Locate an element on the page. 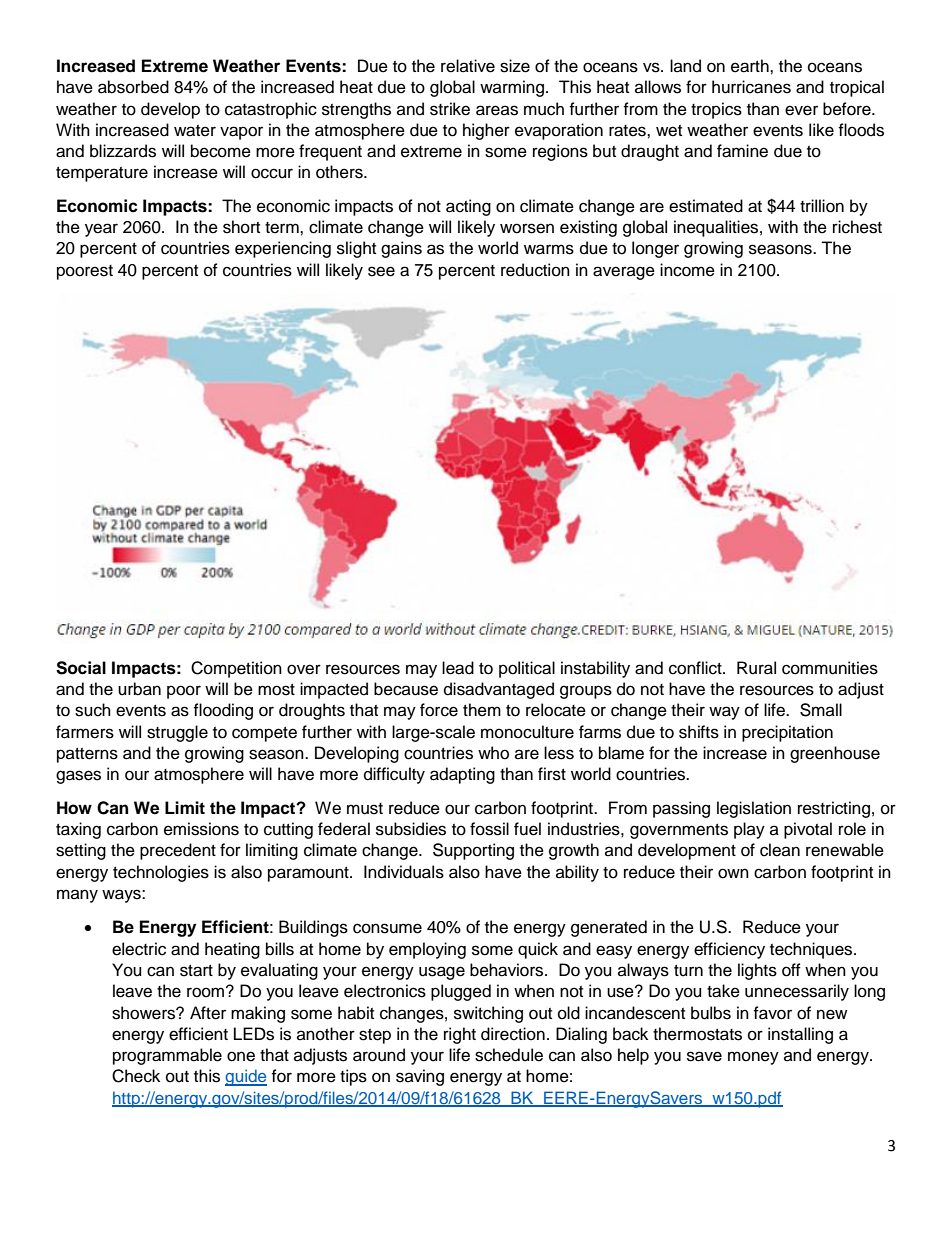 The image size is (952, 1233). urban is located at coordinates (139, 689).
